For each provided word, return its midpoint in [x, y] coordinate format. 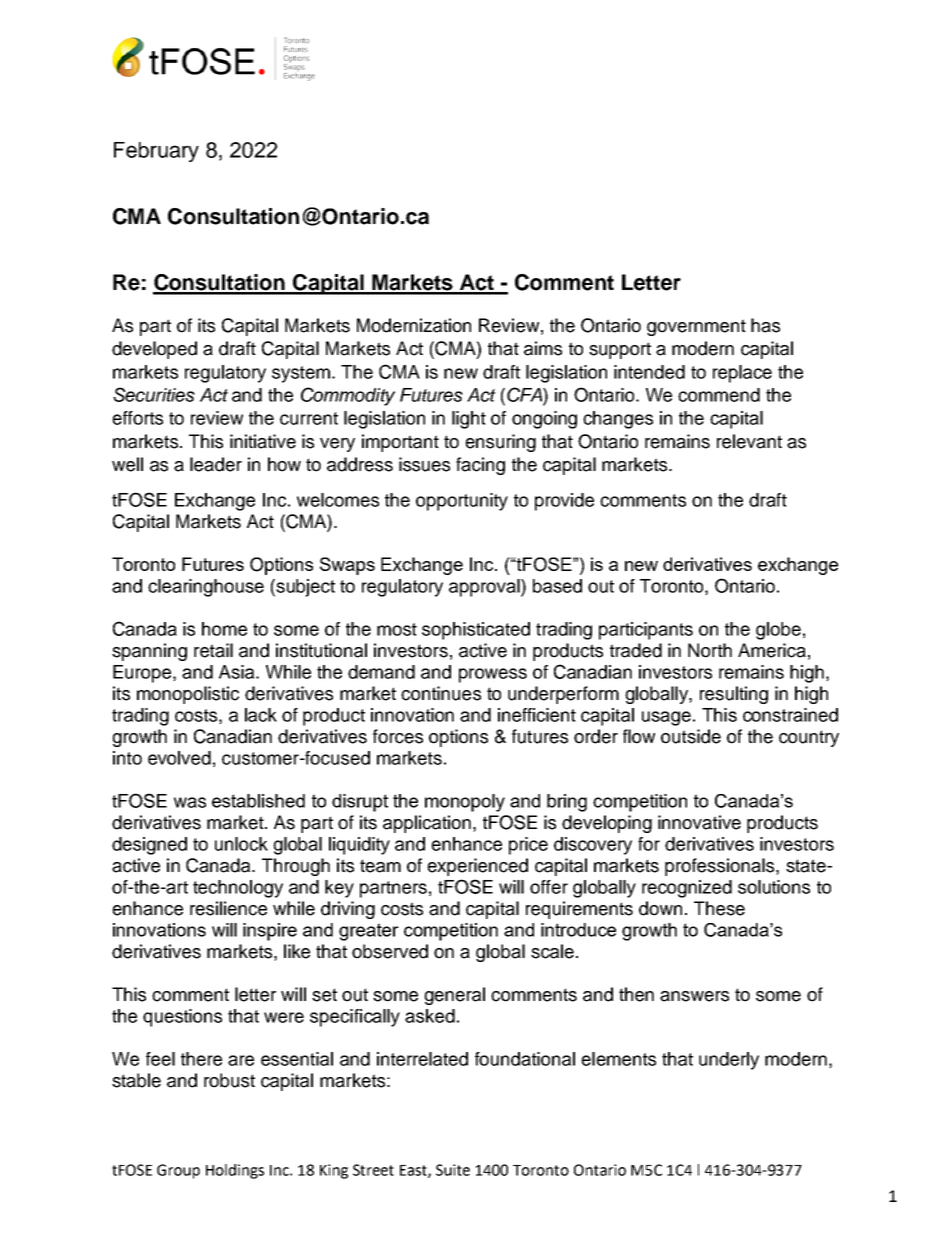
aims [543, 348]
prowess [493, 675]
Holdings [235, 1171]
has [765, 325]
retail [213, 650]
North [710, 650]
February [156, 152]
